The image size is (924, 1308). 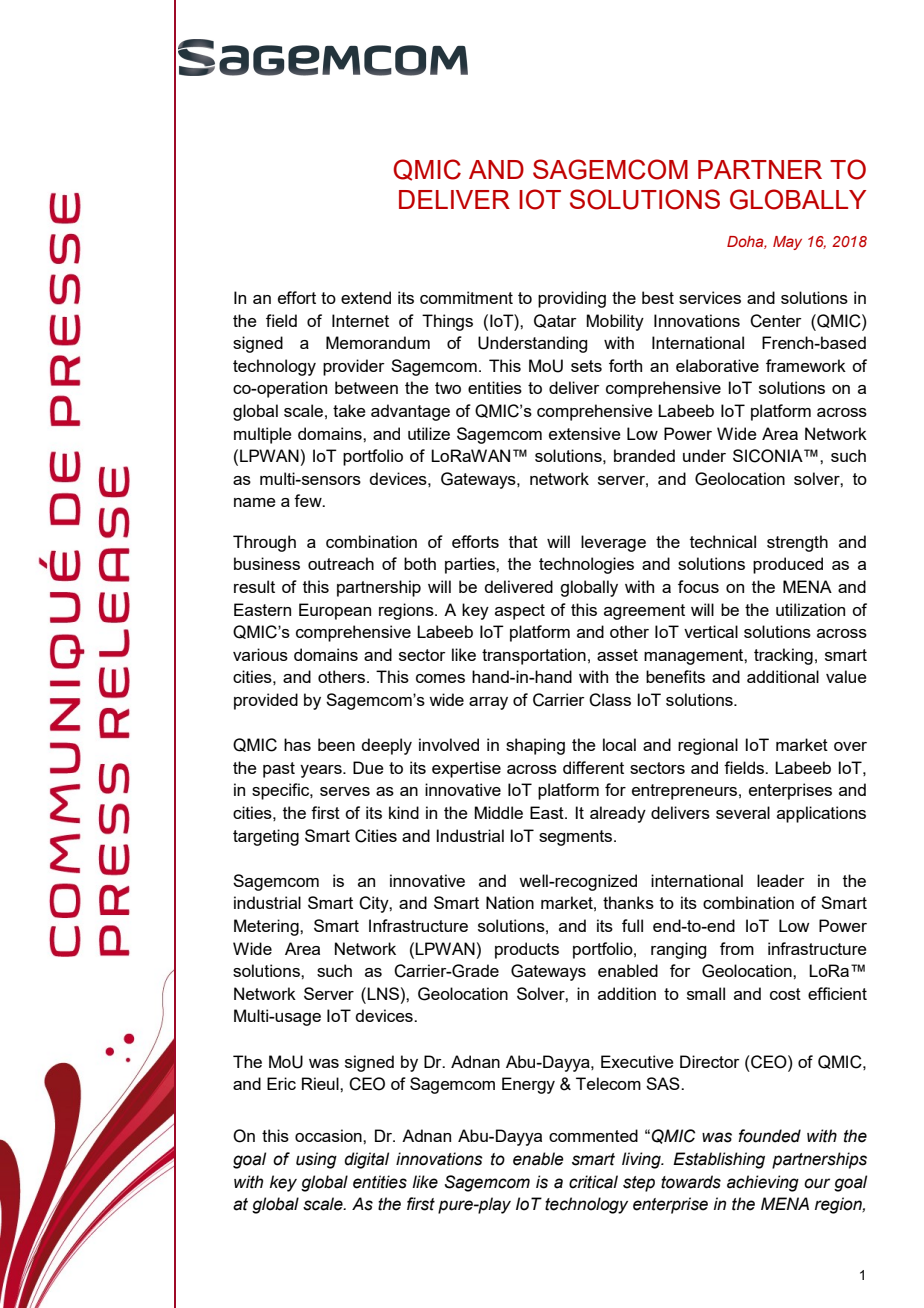 What do you see at coordinates (366, 297) in the screenshot?
I see `extend` at bounding box center [366, 297].
